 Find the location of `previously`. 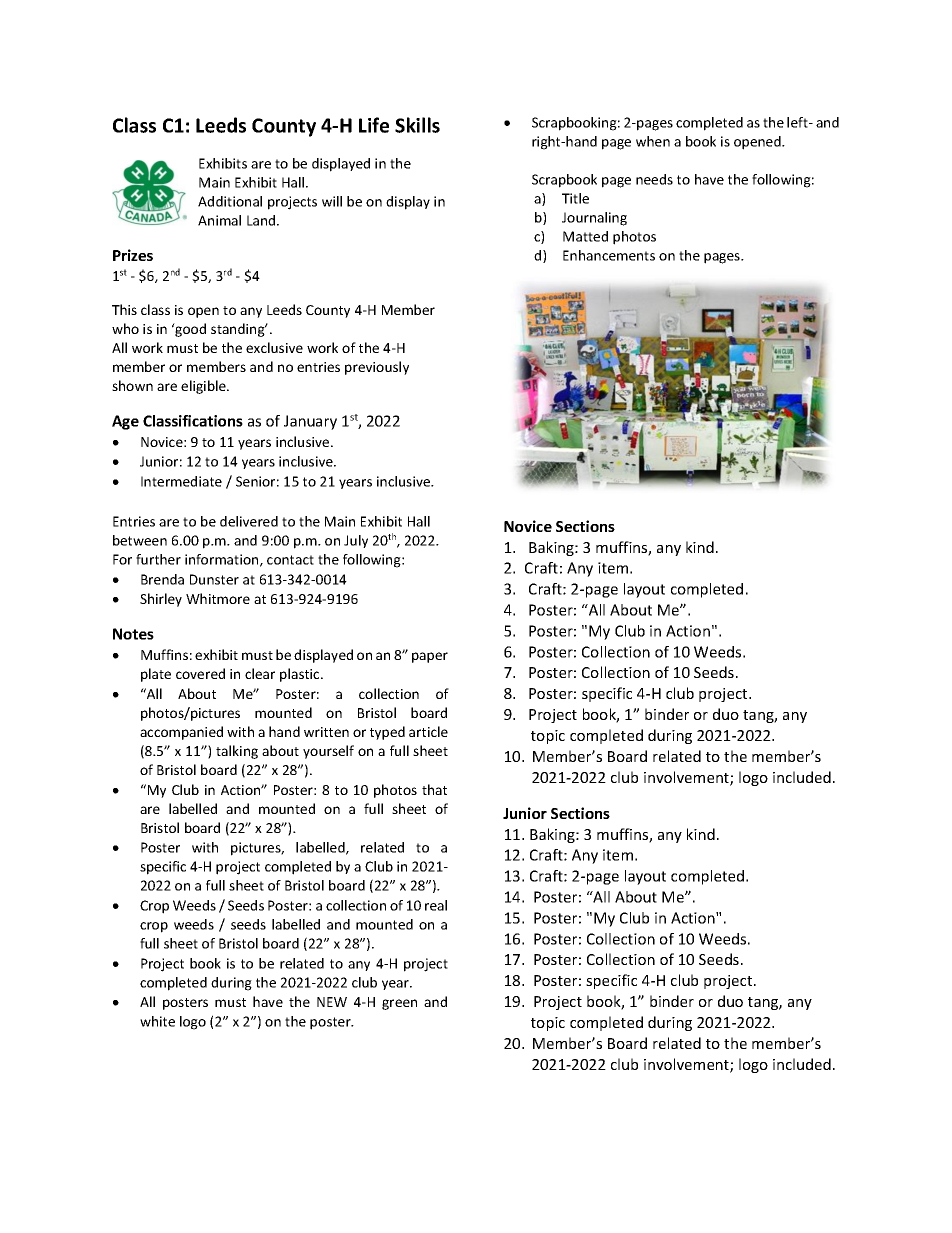

previously is located at coordinates (377, 368).
